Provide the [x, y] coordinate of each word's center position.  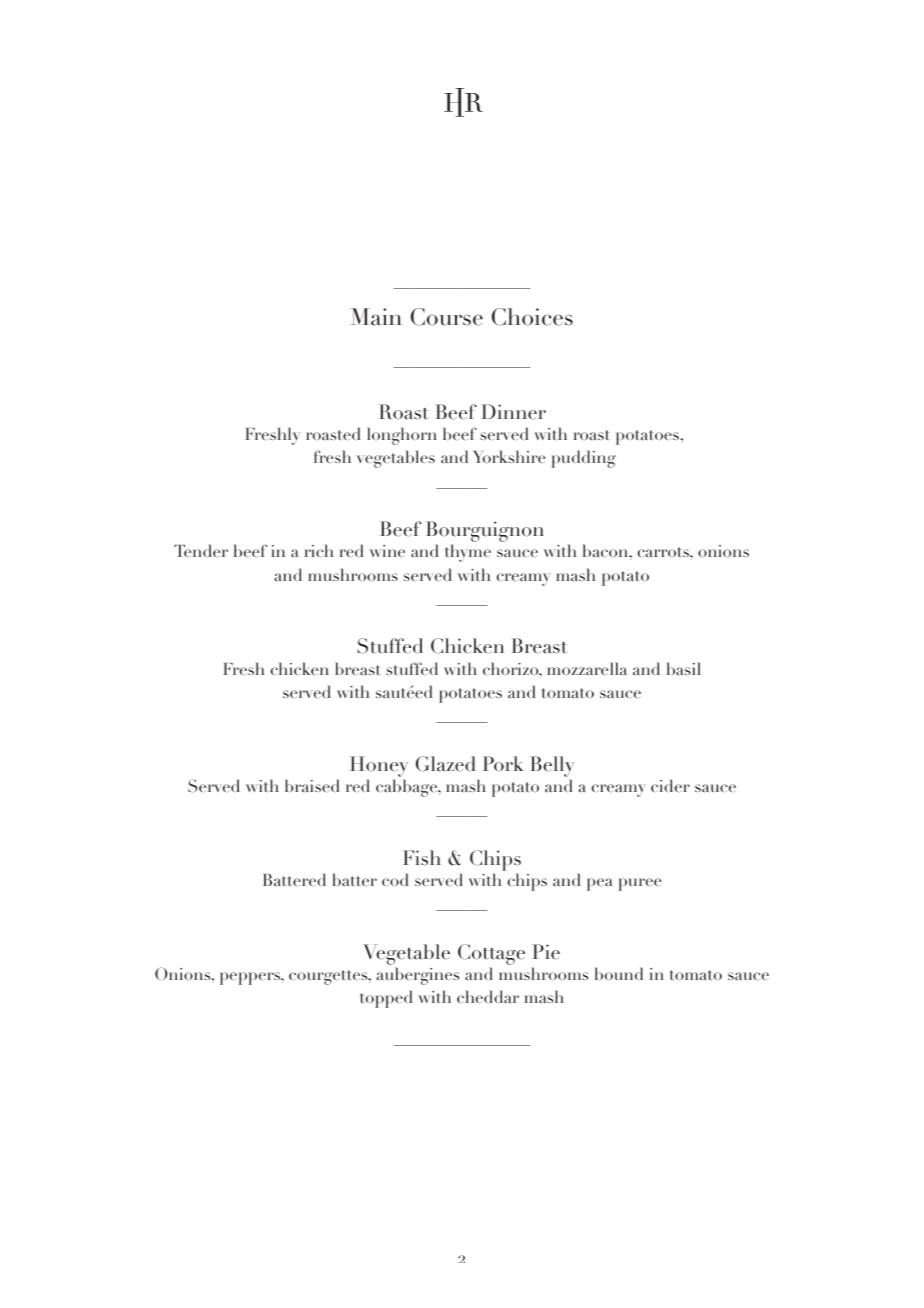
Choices [532, 317]
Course [447, 317]
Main [376, 317]
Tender [201, 550]
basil [684, 668]
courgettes [329, 977]
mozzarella [586, 668]
